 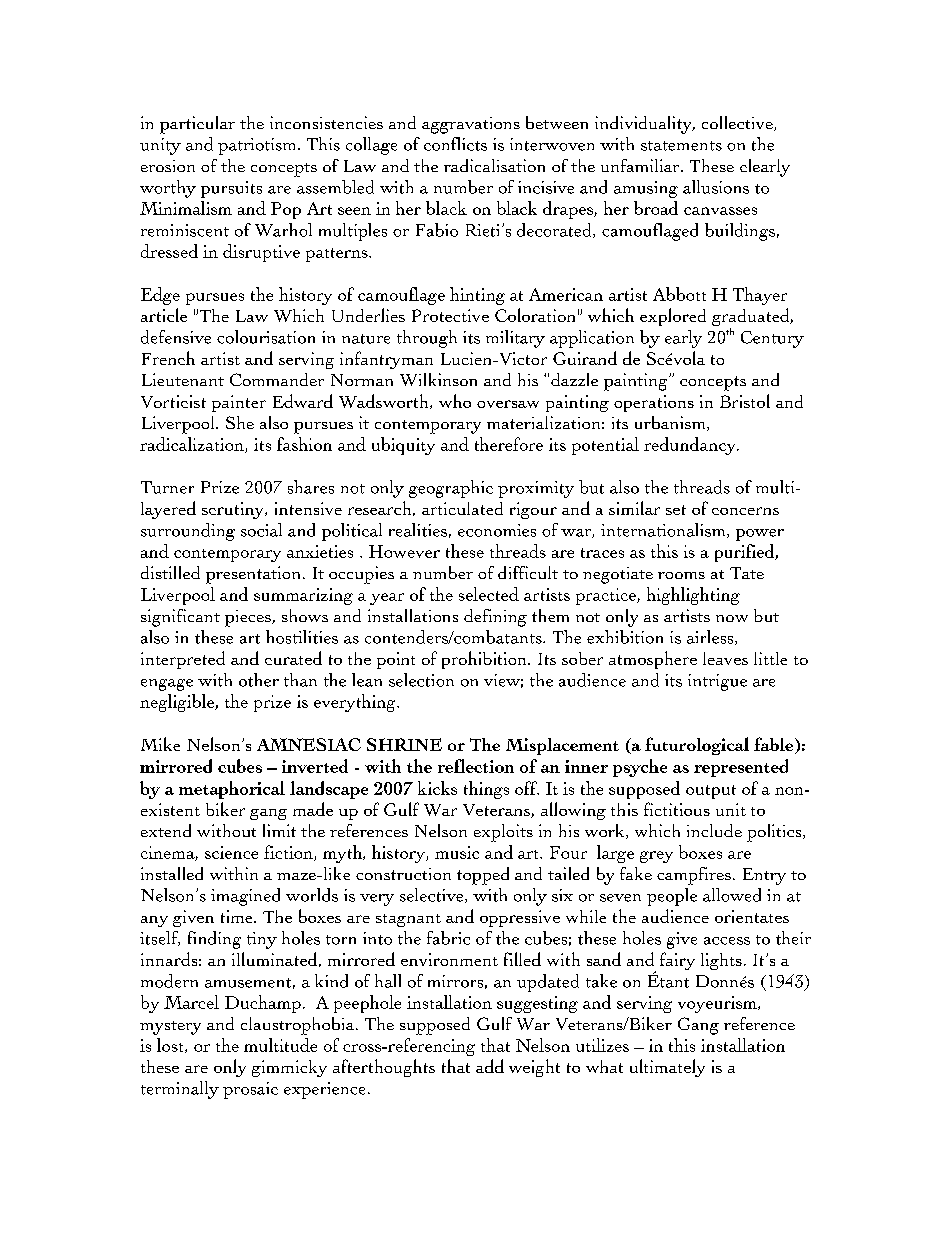 I want to click on collective, so click(x=738, y=123).
